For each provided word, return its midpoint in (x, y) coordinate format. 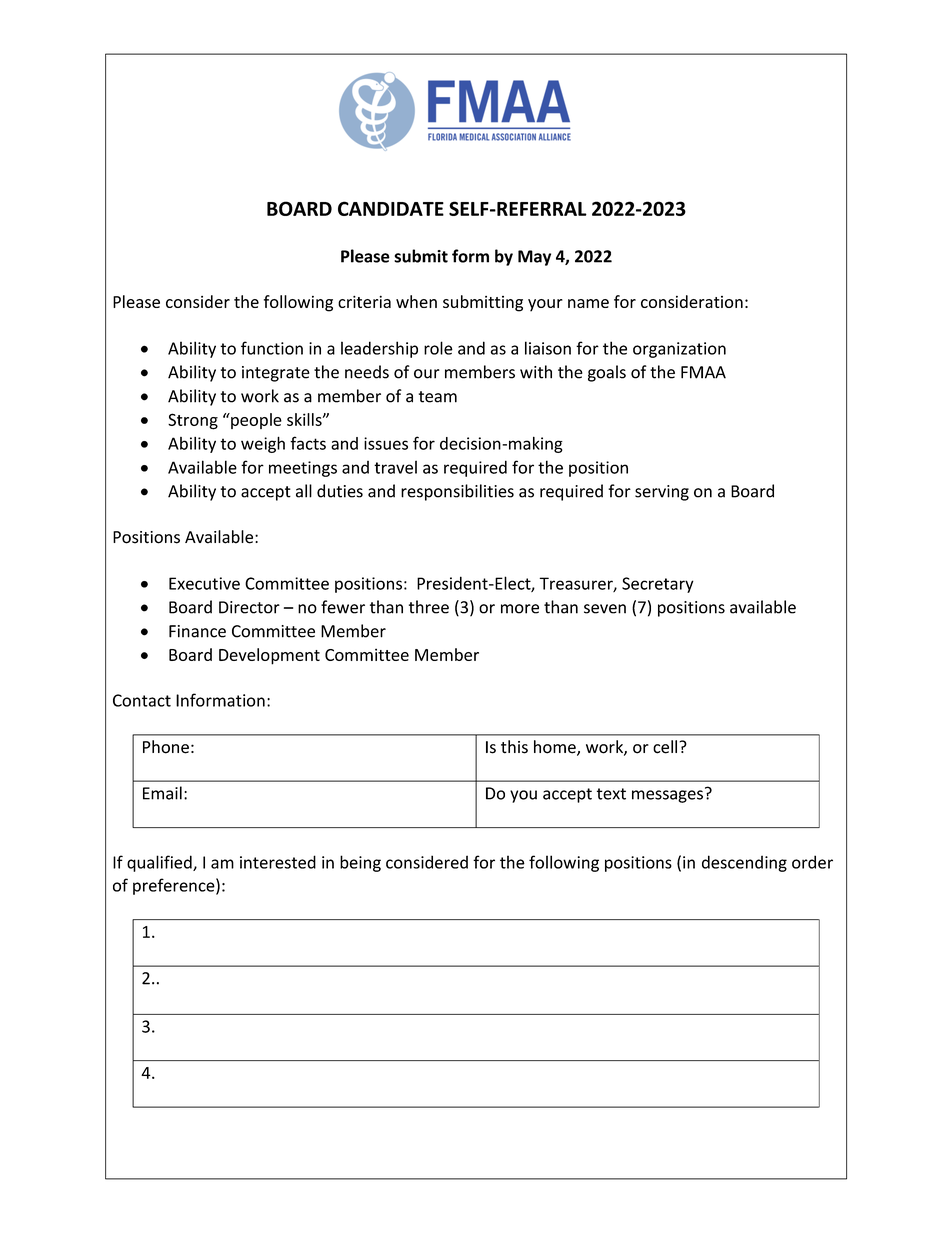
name (588, 303)
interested (278, 862)
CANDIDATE (391, 208)
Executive (204, 583)
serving (662, 493)
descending (744, 863)
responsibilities (457, 492)
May (534, 258)
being (360, 863)
